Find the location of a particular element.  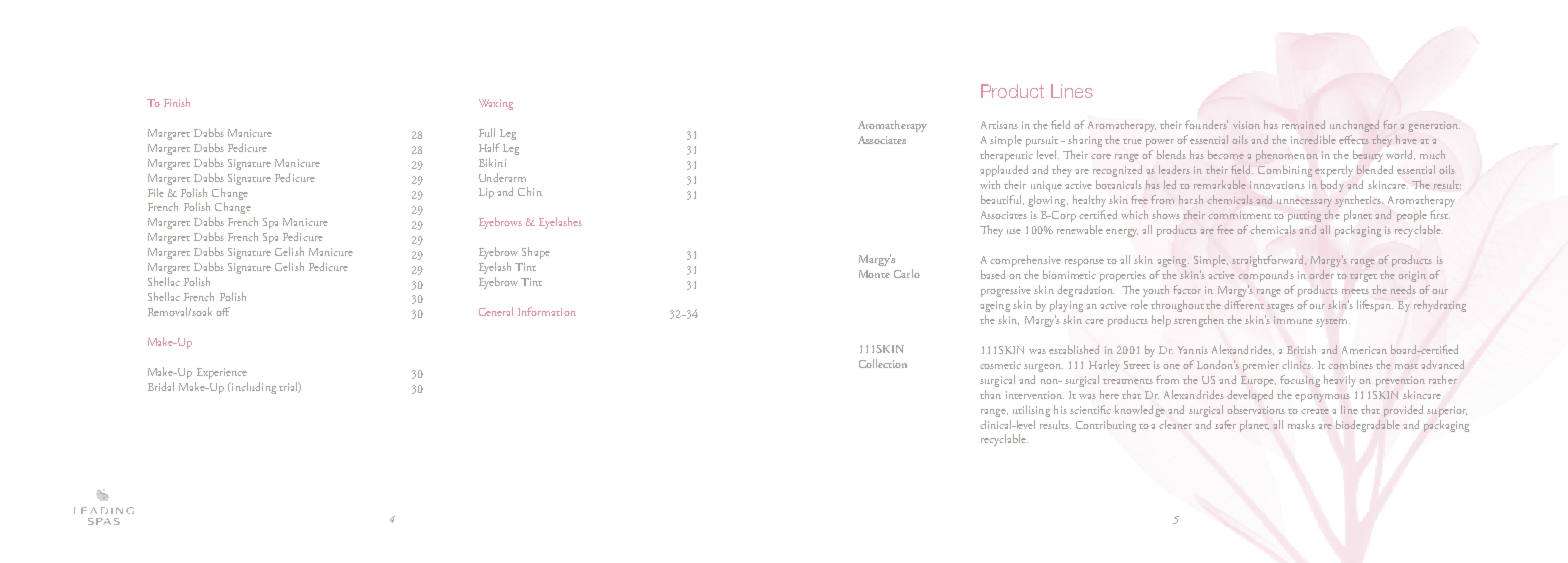

Artisans is located at coordinates (999, 125).
